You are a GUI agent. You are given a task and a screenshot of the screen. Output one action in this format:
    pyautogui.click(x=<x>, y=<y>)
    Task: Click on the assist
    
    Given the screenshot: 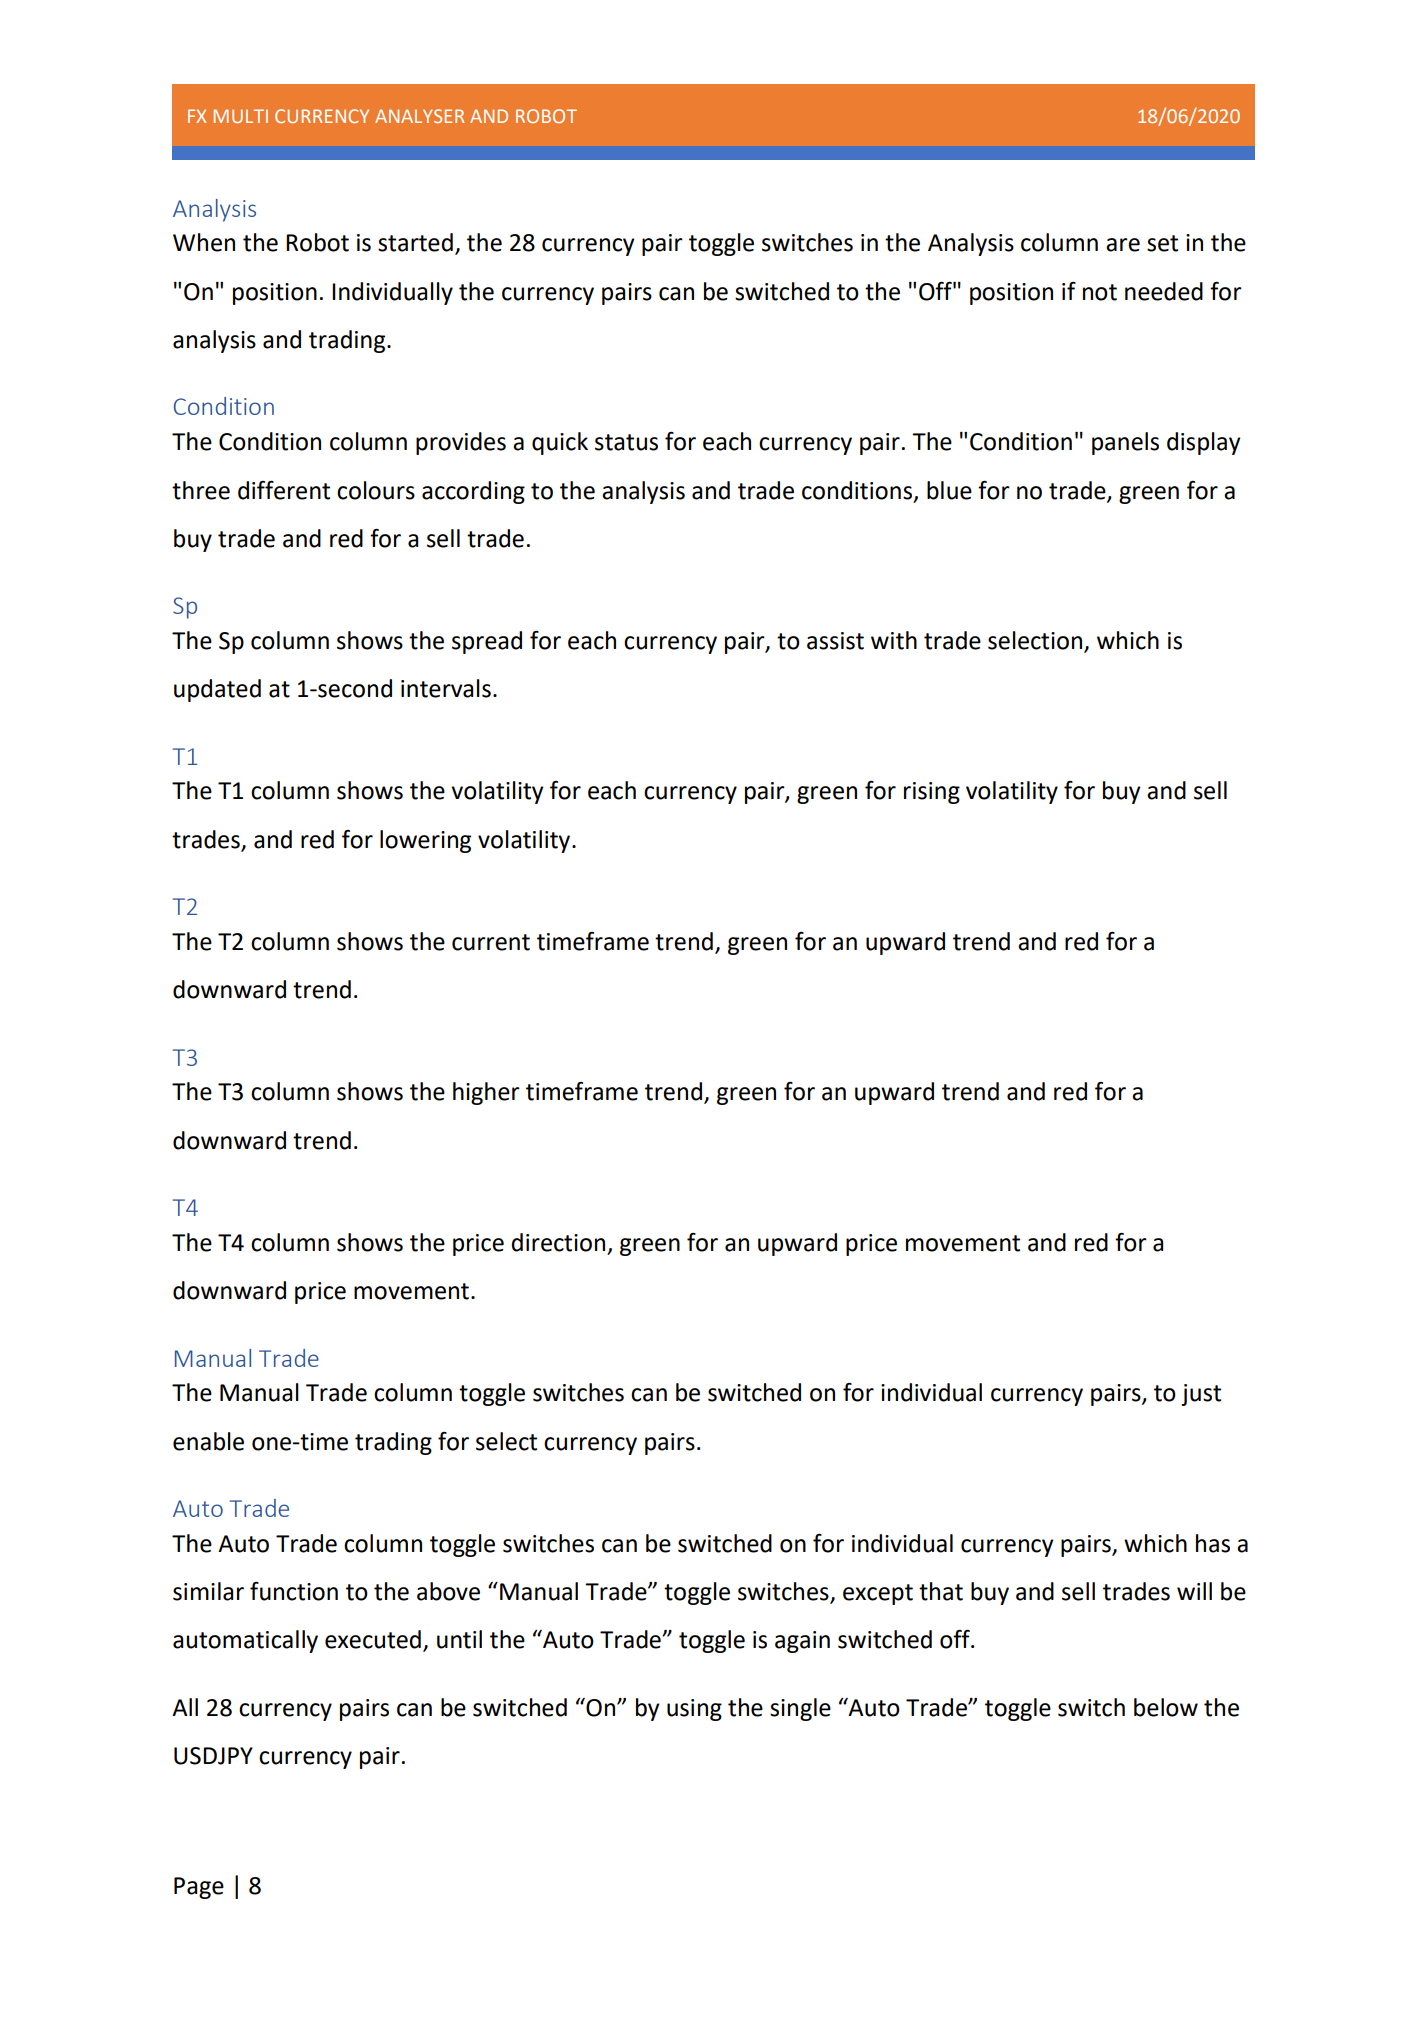 What is the action you would take?
    pyautogui.click(x=835, y=641)
